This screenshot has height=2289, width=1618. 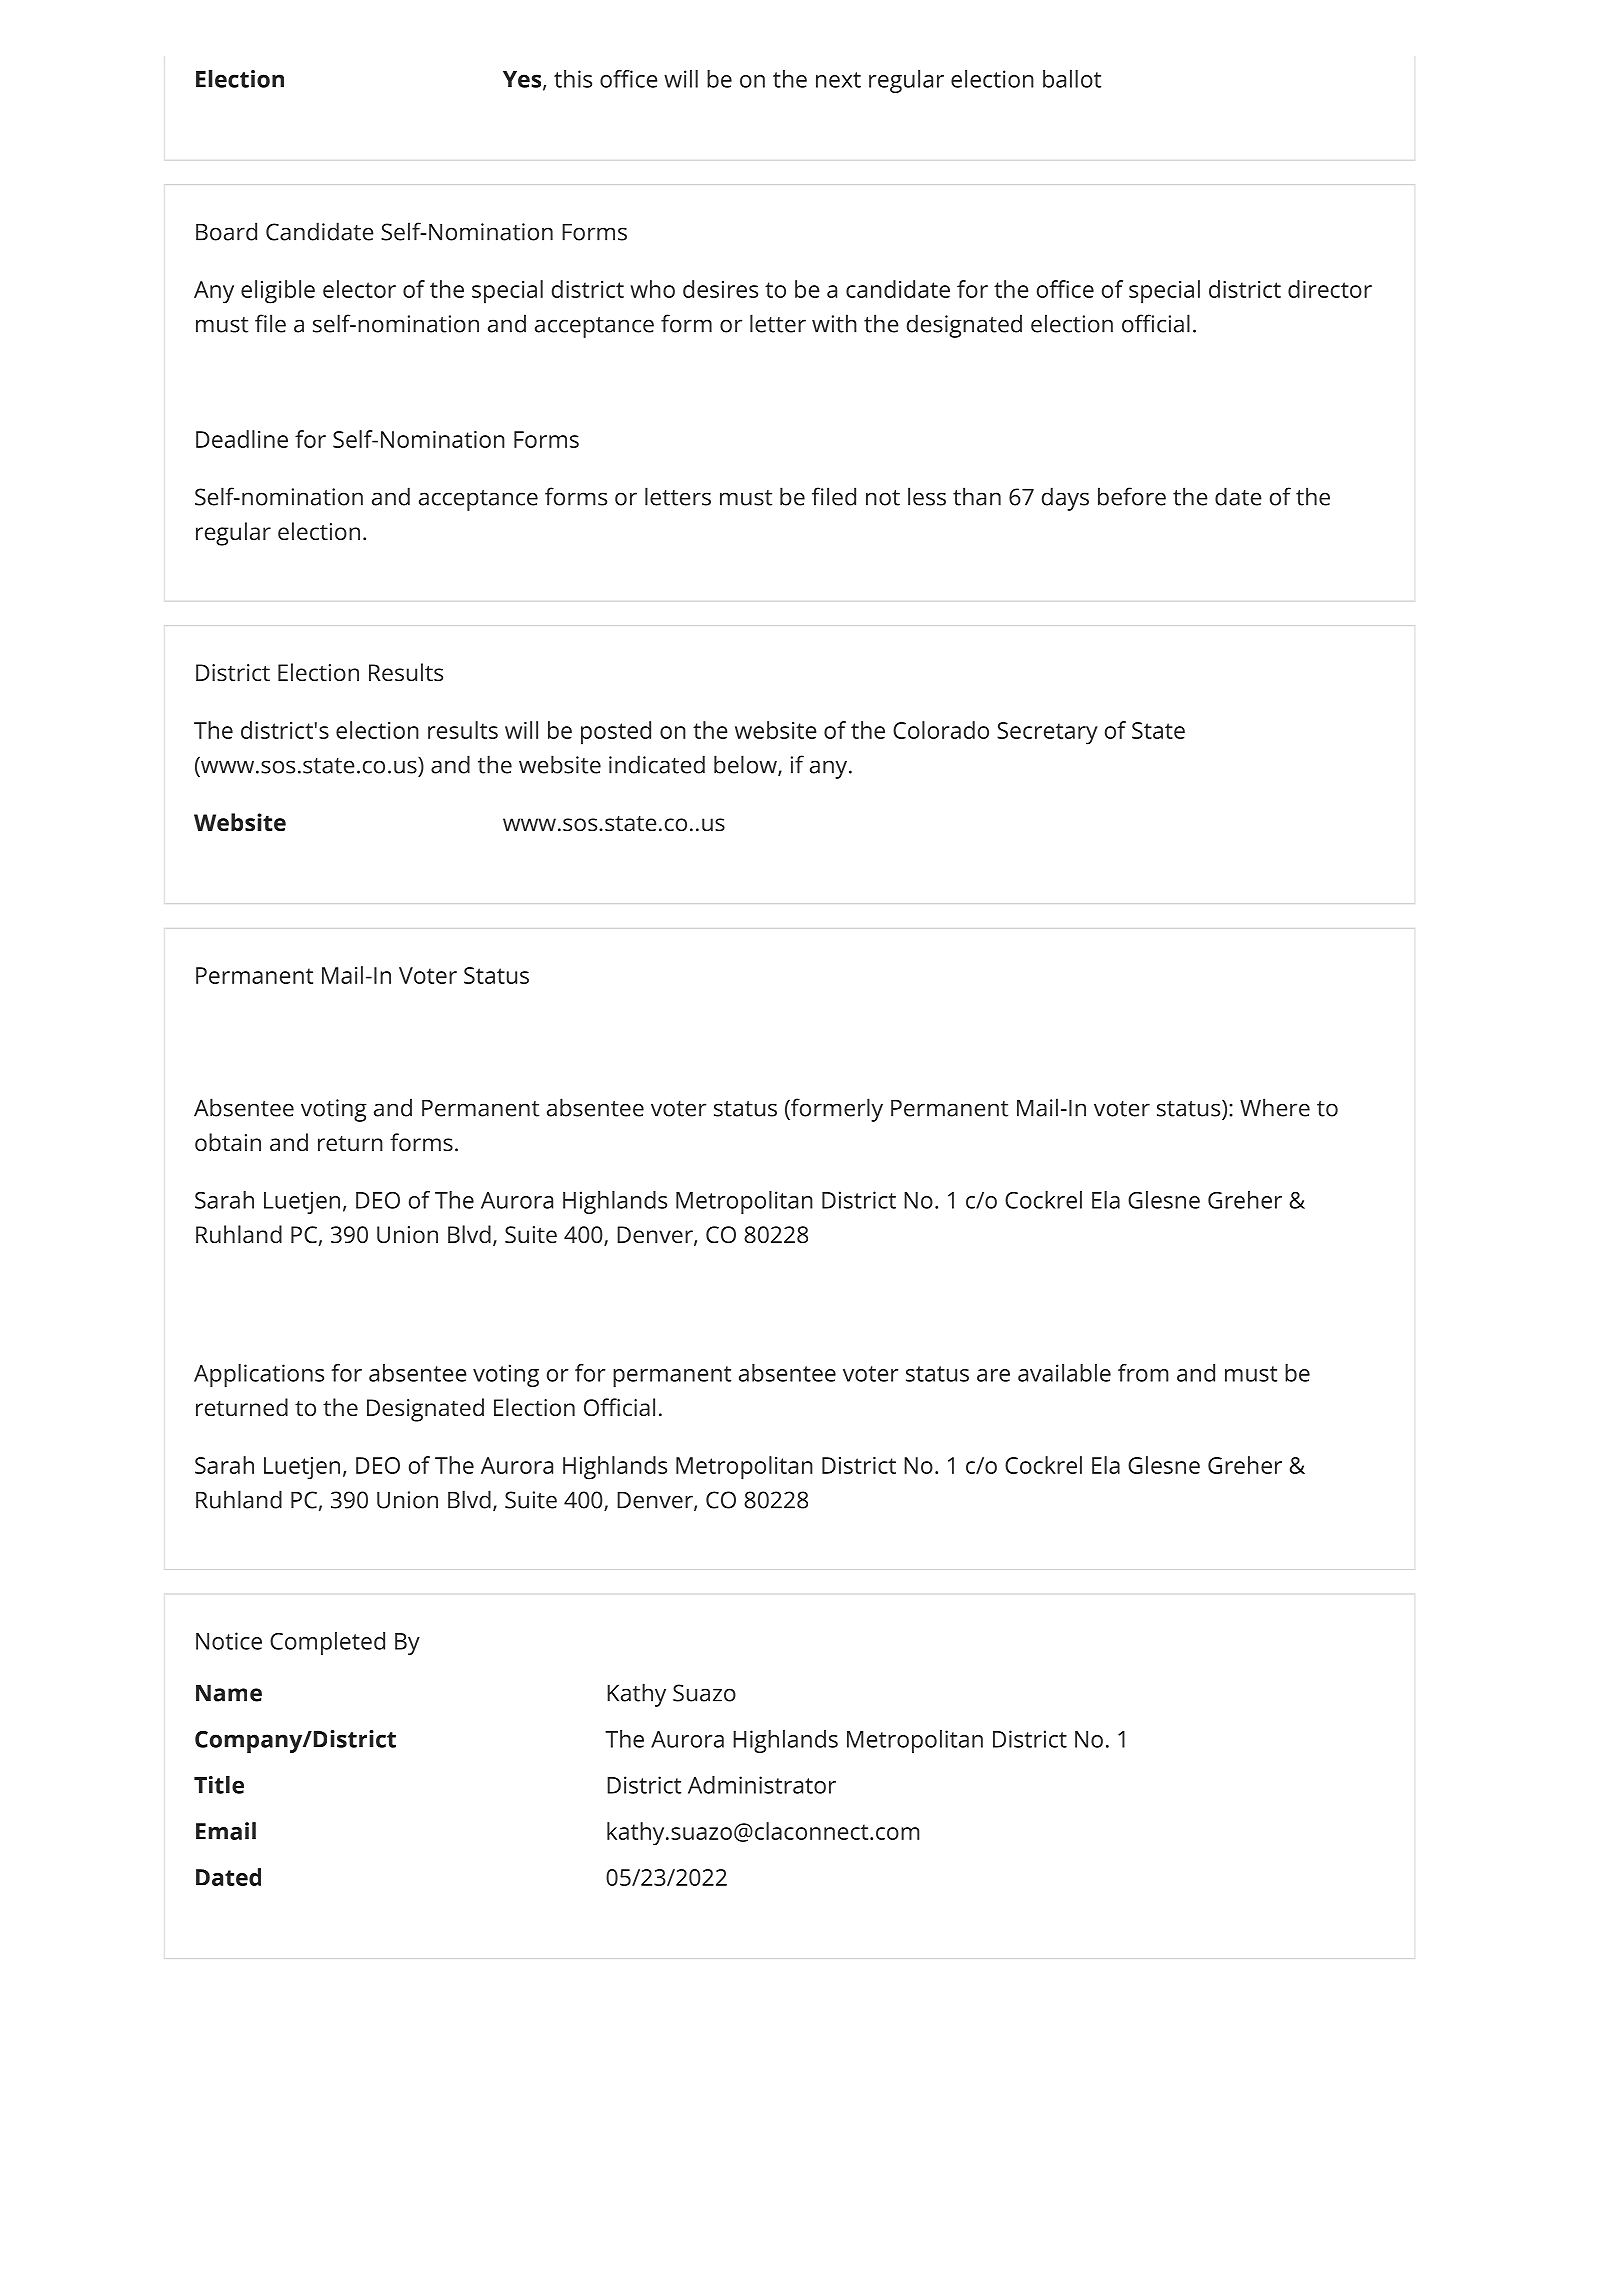 What do you see at coordinates (993, 1375) in the screenshot?
I see `are` at bounding box center [993, 1375].
